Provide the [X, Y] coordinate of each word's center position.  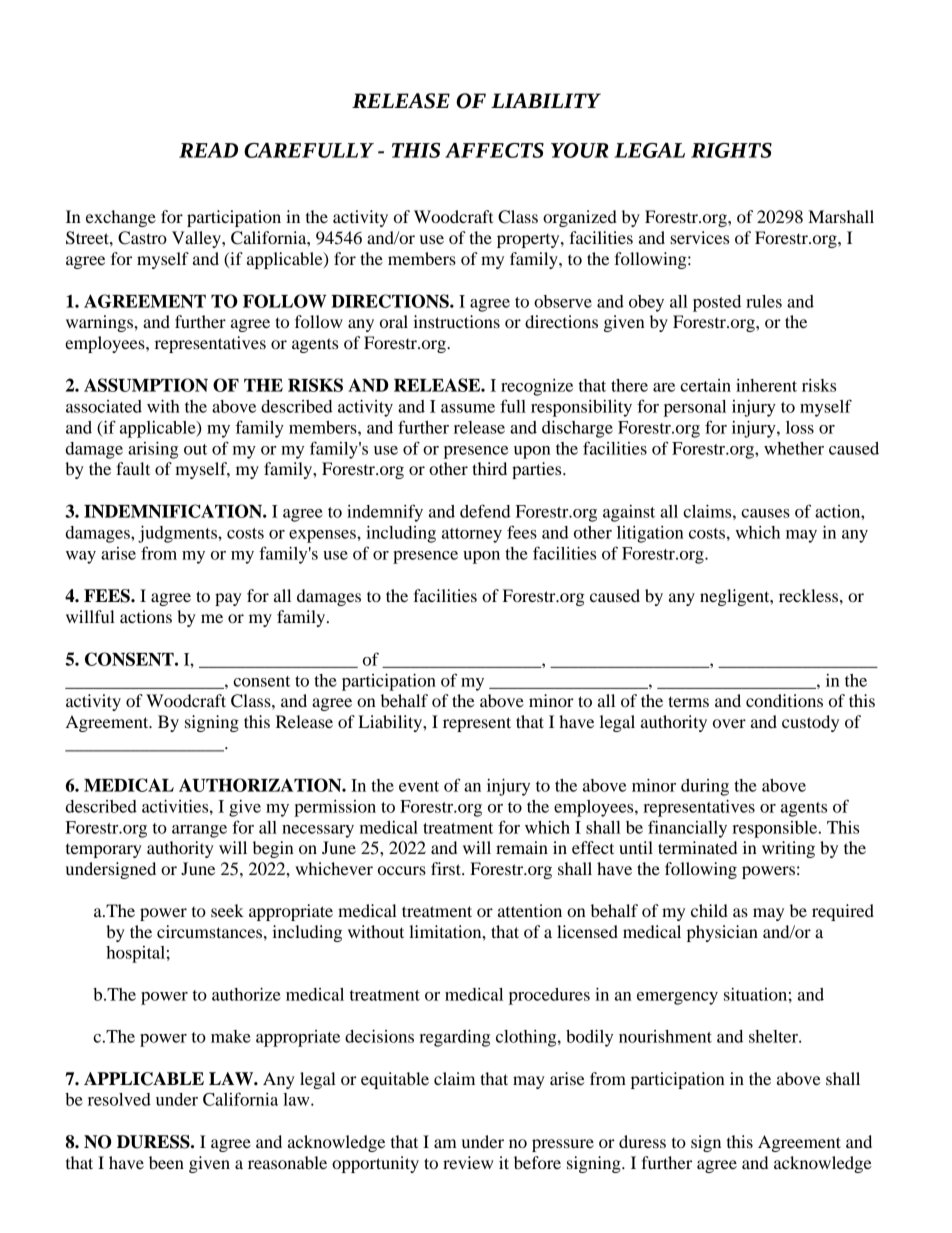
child [709, 910]
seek [227, 910]
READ [208, 150]
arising [153, 450]
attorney [472, 535]
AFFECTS [494, 150]
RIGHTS [731, 150]
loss [800, 427]
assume [468, 408]
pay [228, 599]
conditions [784, 700]
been [166, 1162]
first [447, 868]
